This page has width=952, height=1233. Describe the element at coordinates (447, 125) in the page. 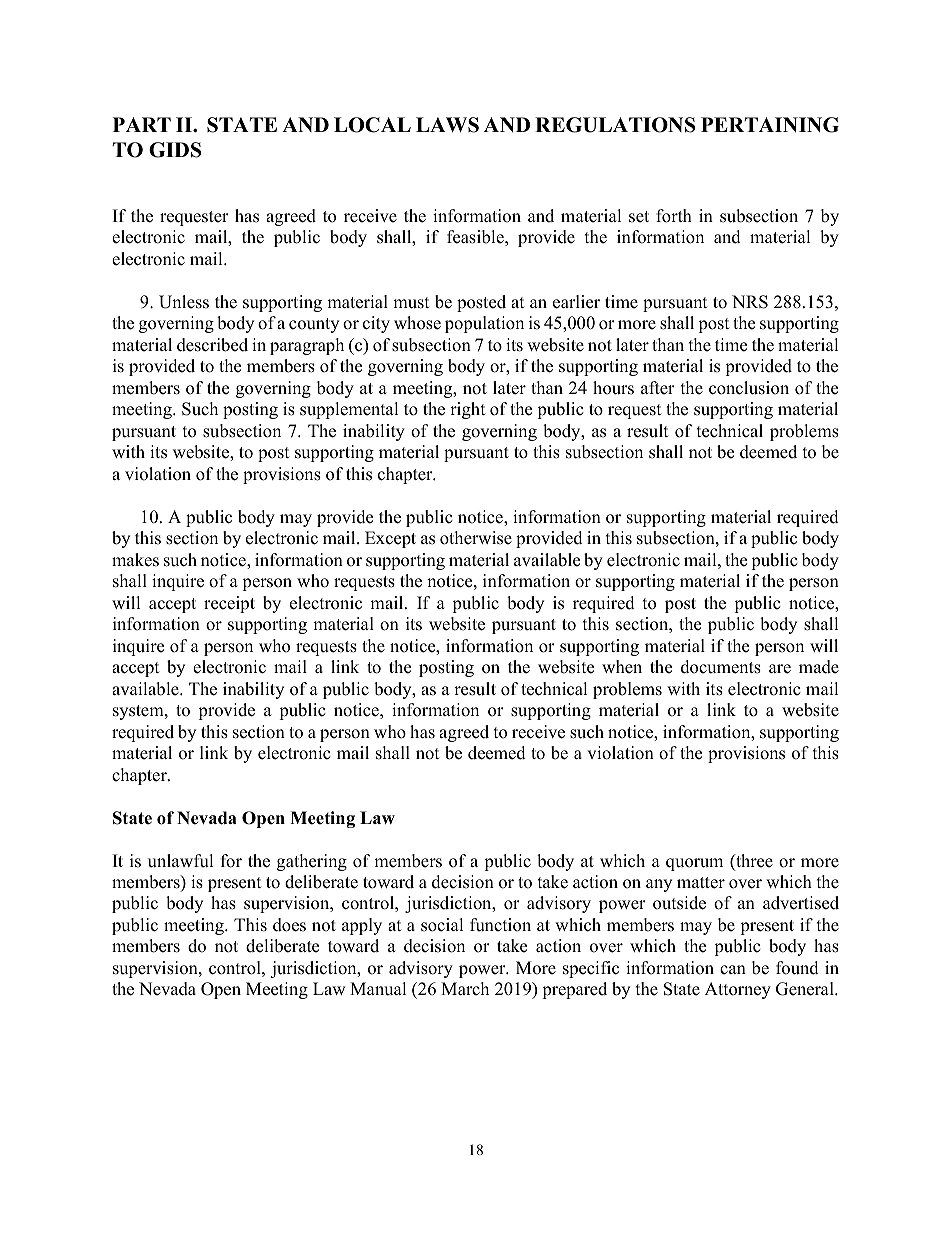

I see `LAWS` at that location.
